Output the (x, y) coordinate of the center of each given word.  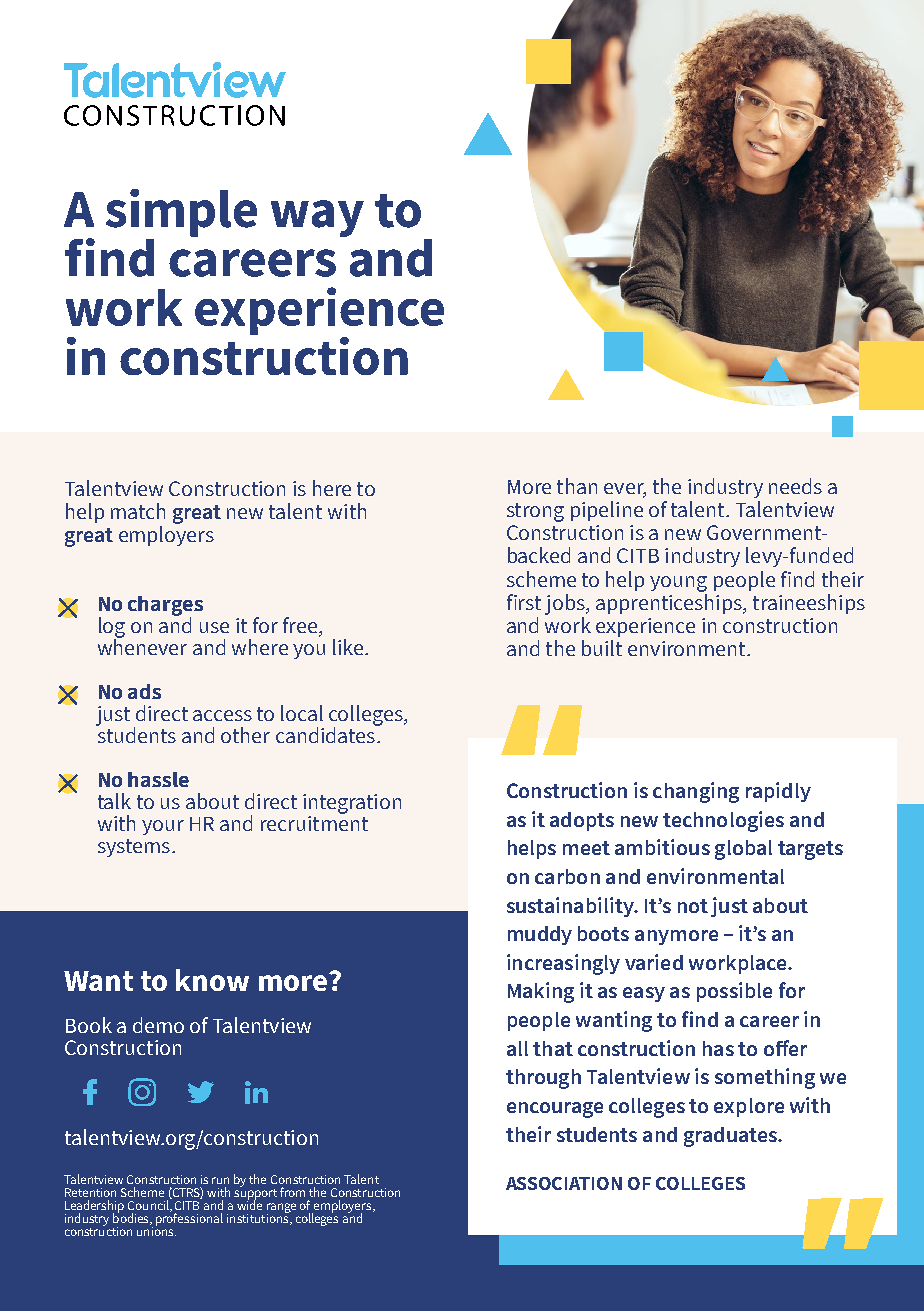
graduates (731, 1137)
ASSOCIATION (564, 1183)
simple (181, 213)
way (317, 218)
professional (189, 1218)
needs (795, 486)
